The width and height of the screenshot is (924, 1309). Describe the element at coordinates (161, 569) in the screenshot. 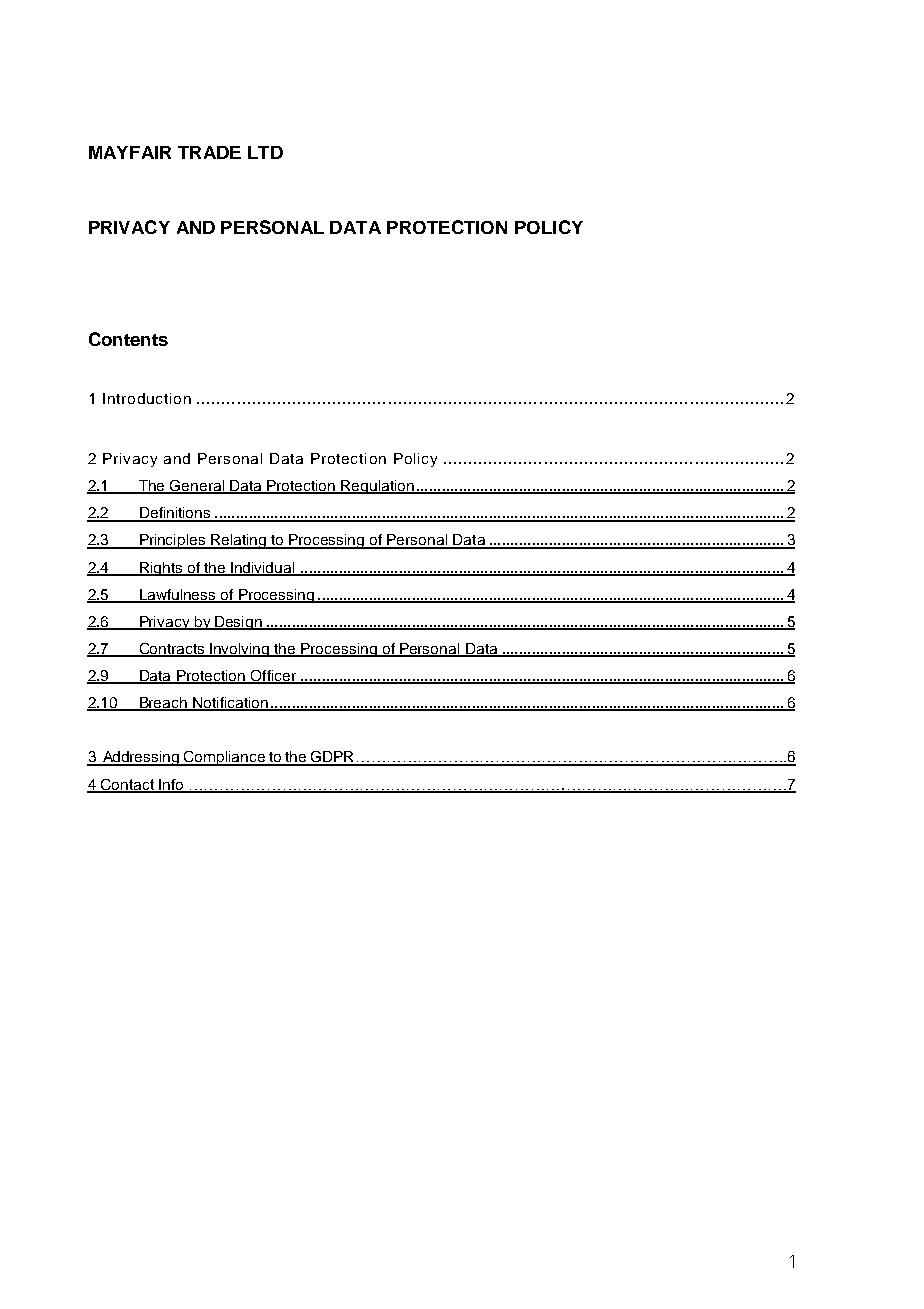

I see `Rights` at that location.
